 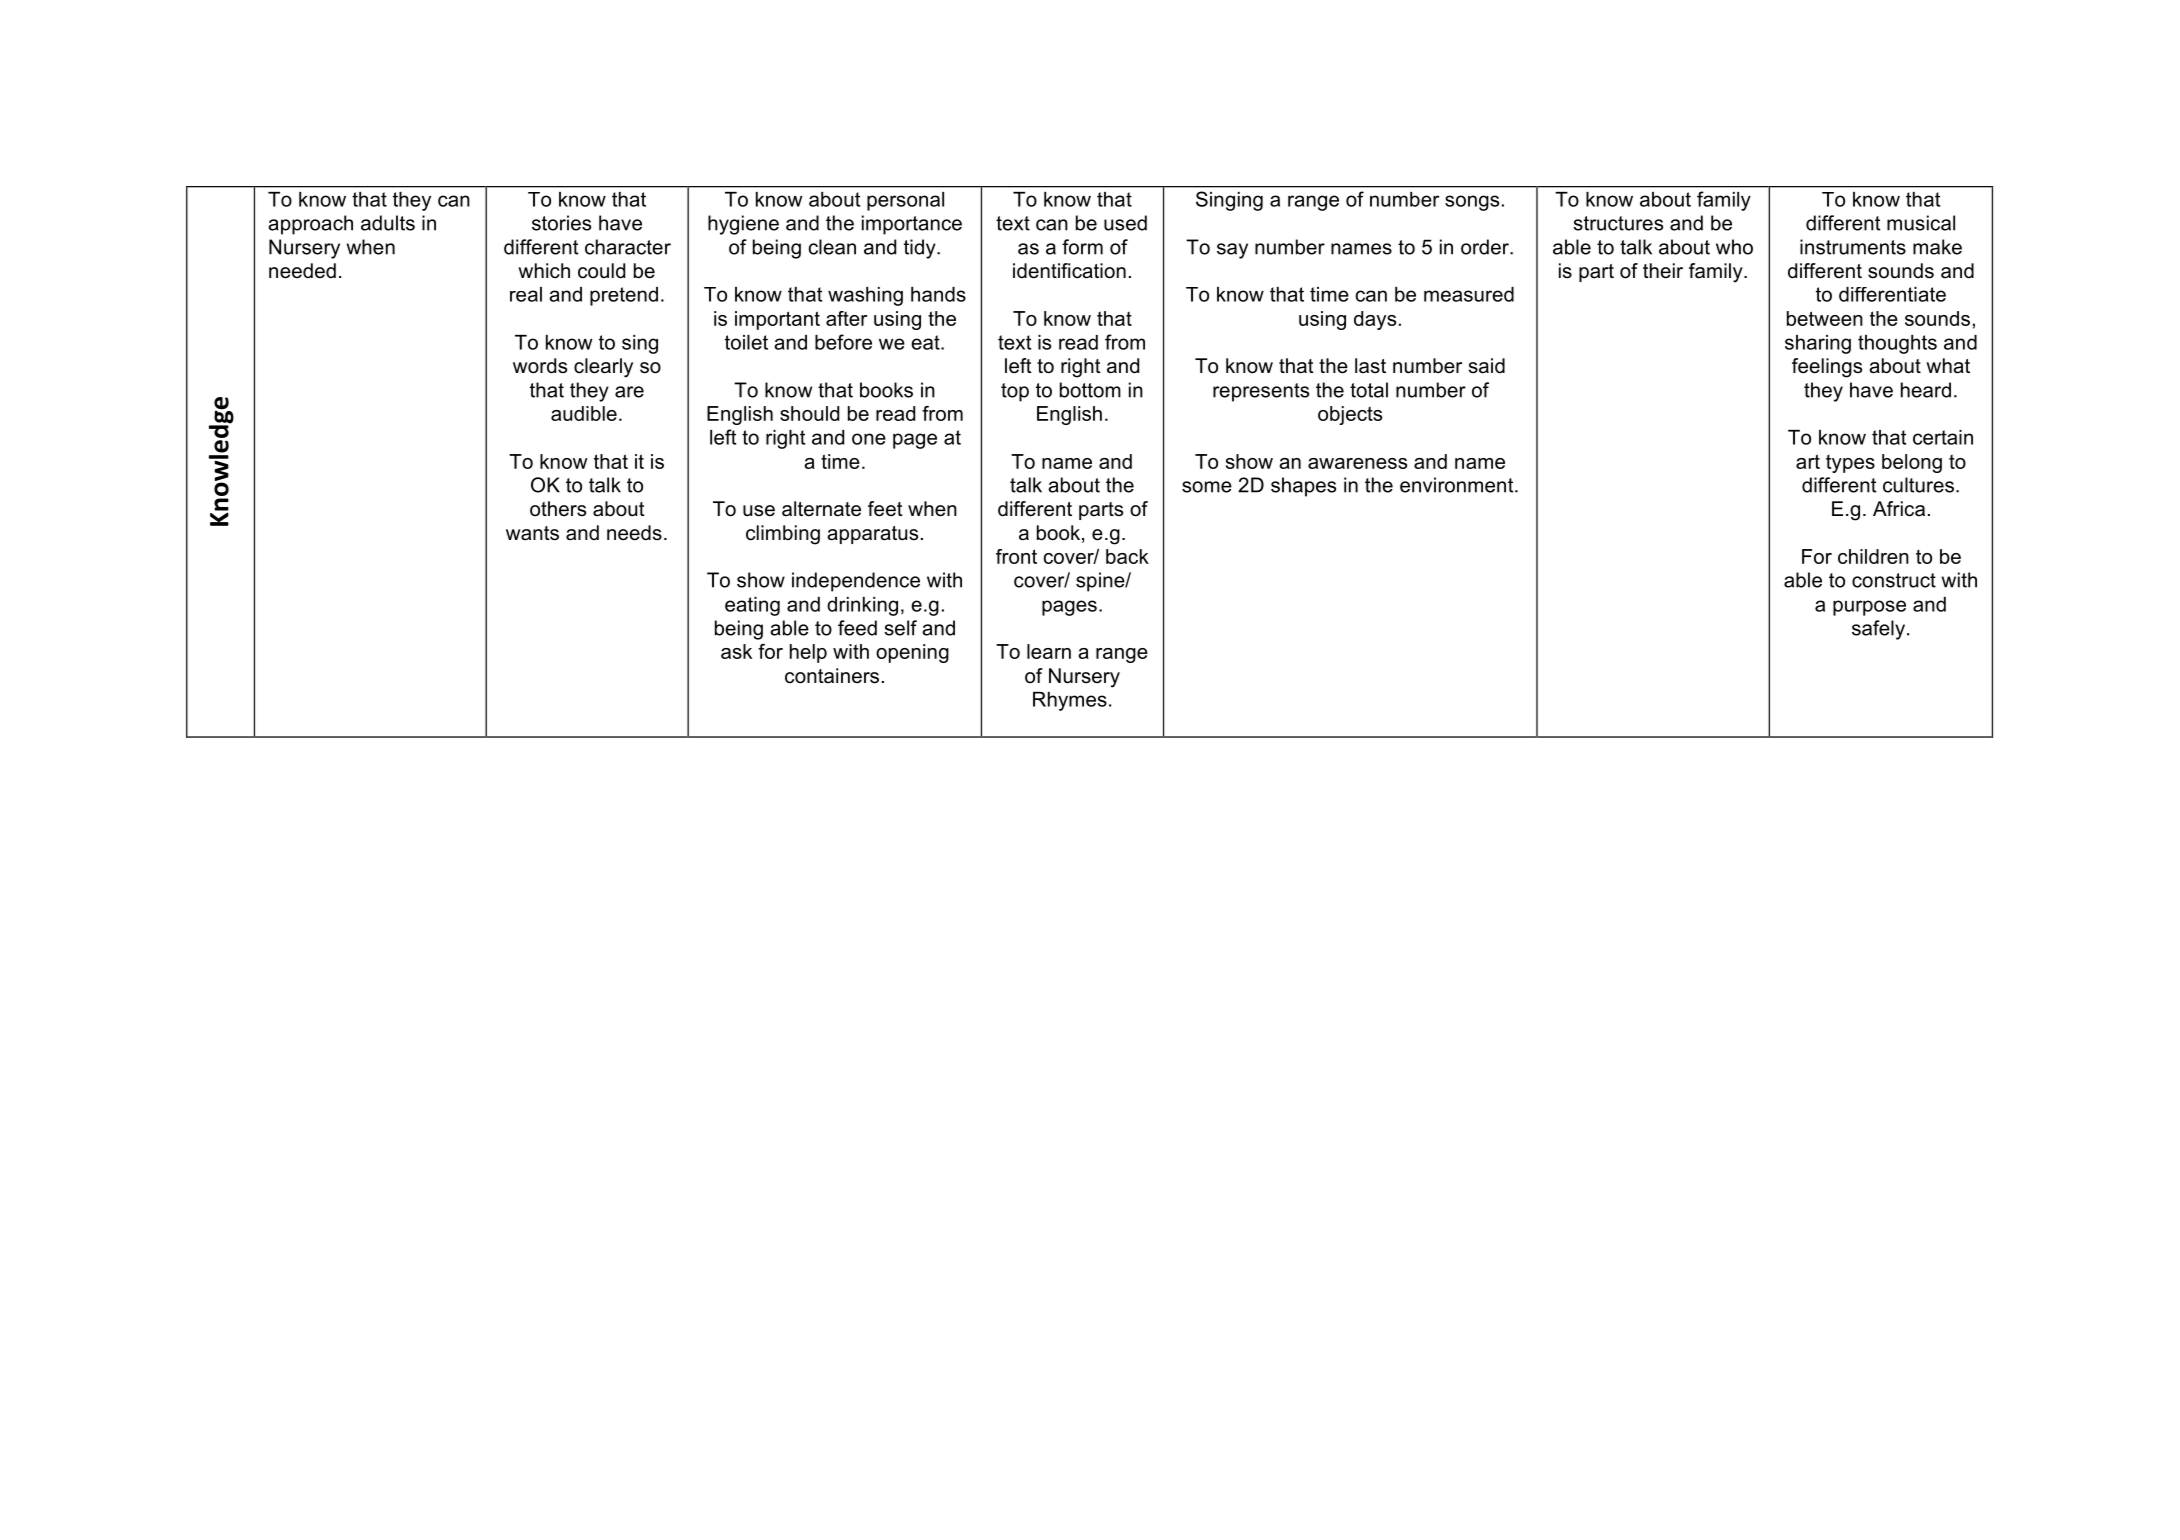 What do you see at coordinates (1850, 464) in the screenshot?
I see `types` at bounding box center [1850, 464].
